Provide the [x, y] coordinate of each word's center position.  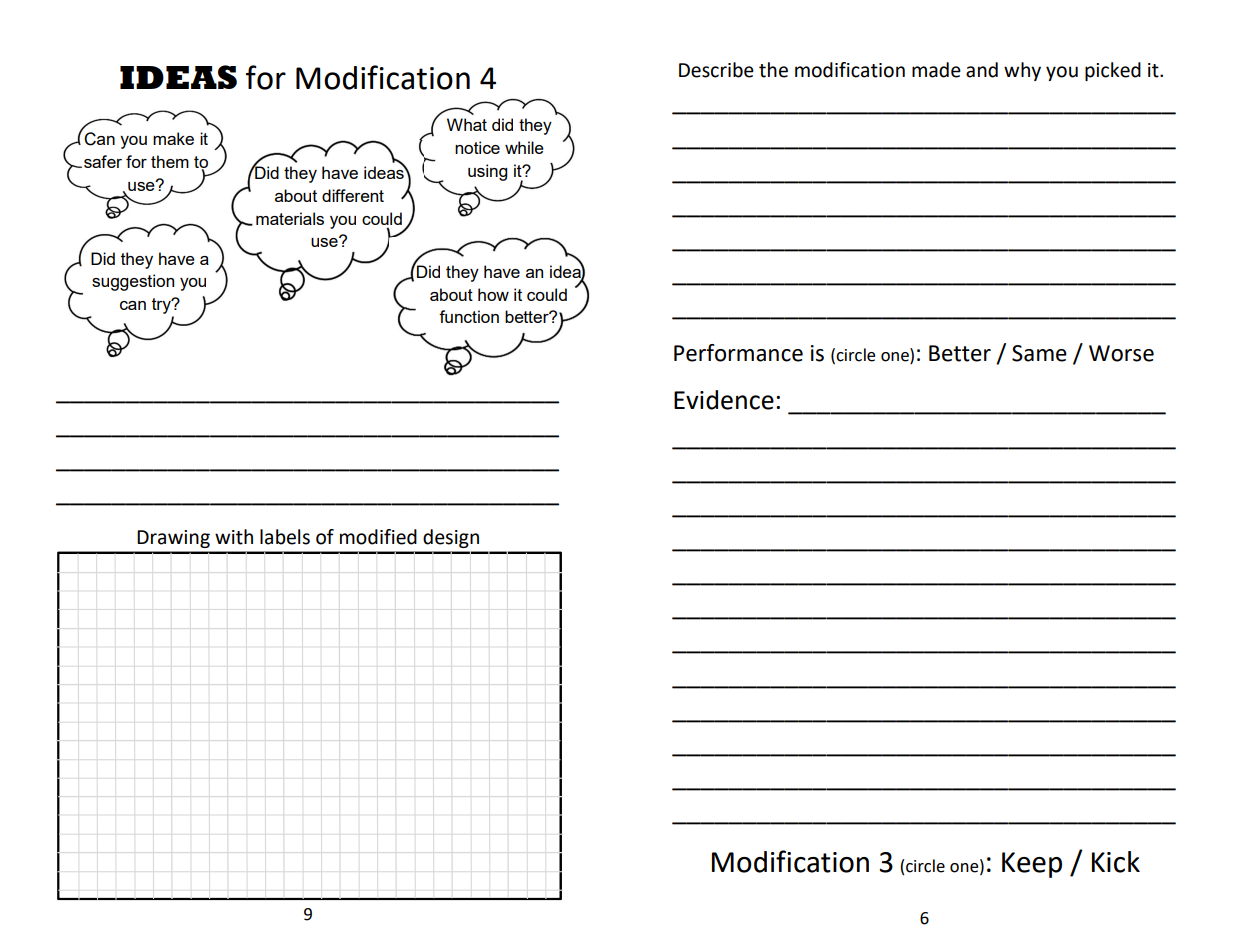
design [451, 538]
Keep [1032, 865]
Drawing [173, 539]
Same [1039, 353]
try [162, 306]
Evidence [724, 400]
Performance [738, 353]
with [234, 537]
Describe [716, 70]
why [1022, 71]
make [173, 138]
